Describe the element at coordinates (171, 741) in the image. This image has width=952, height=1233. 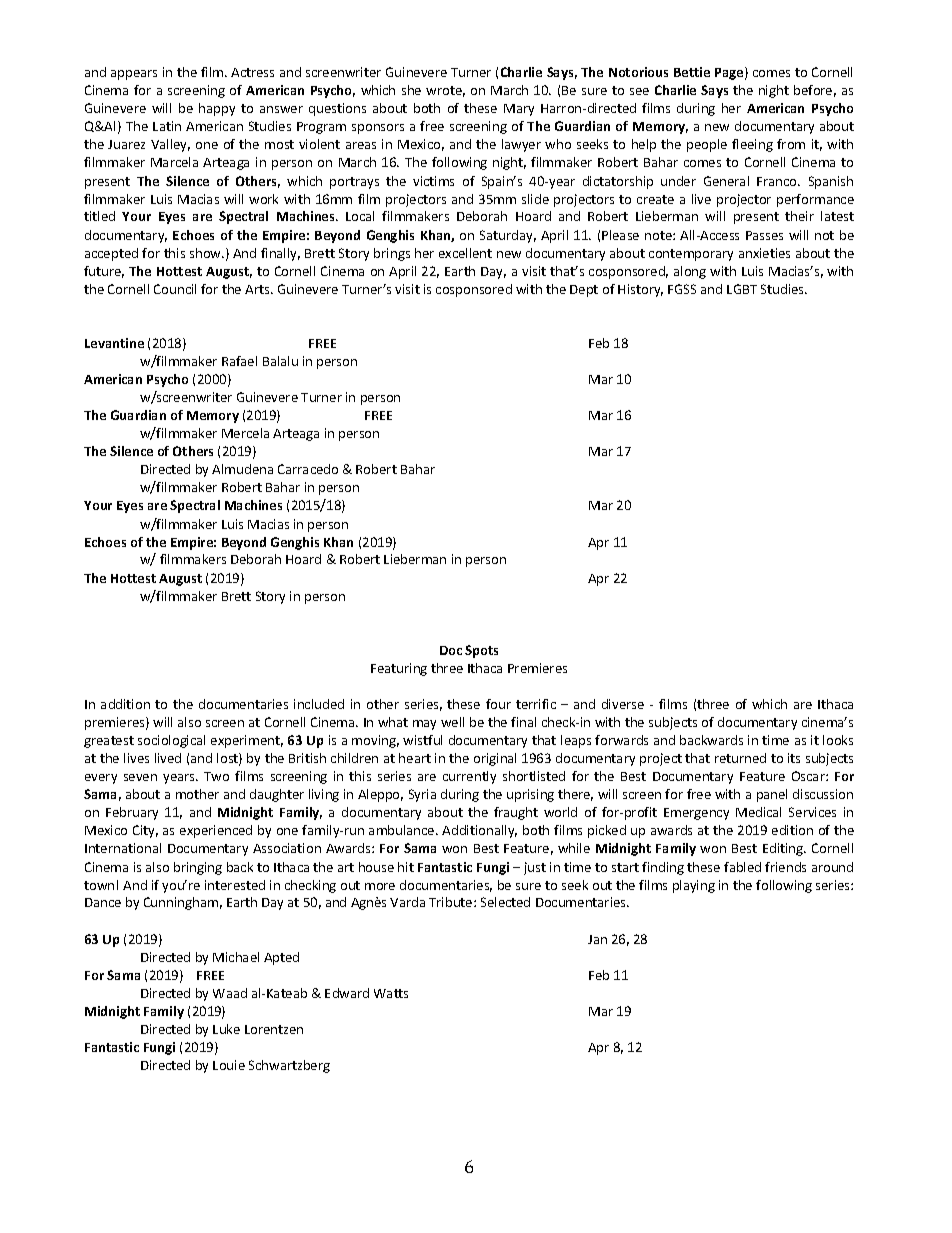
I see `sociological` at that location.
